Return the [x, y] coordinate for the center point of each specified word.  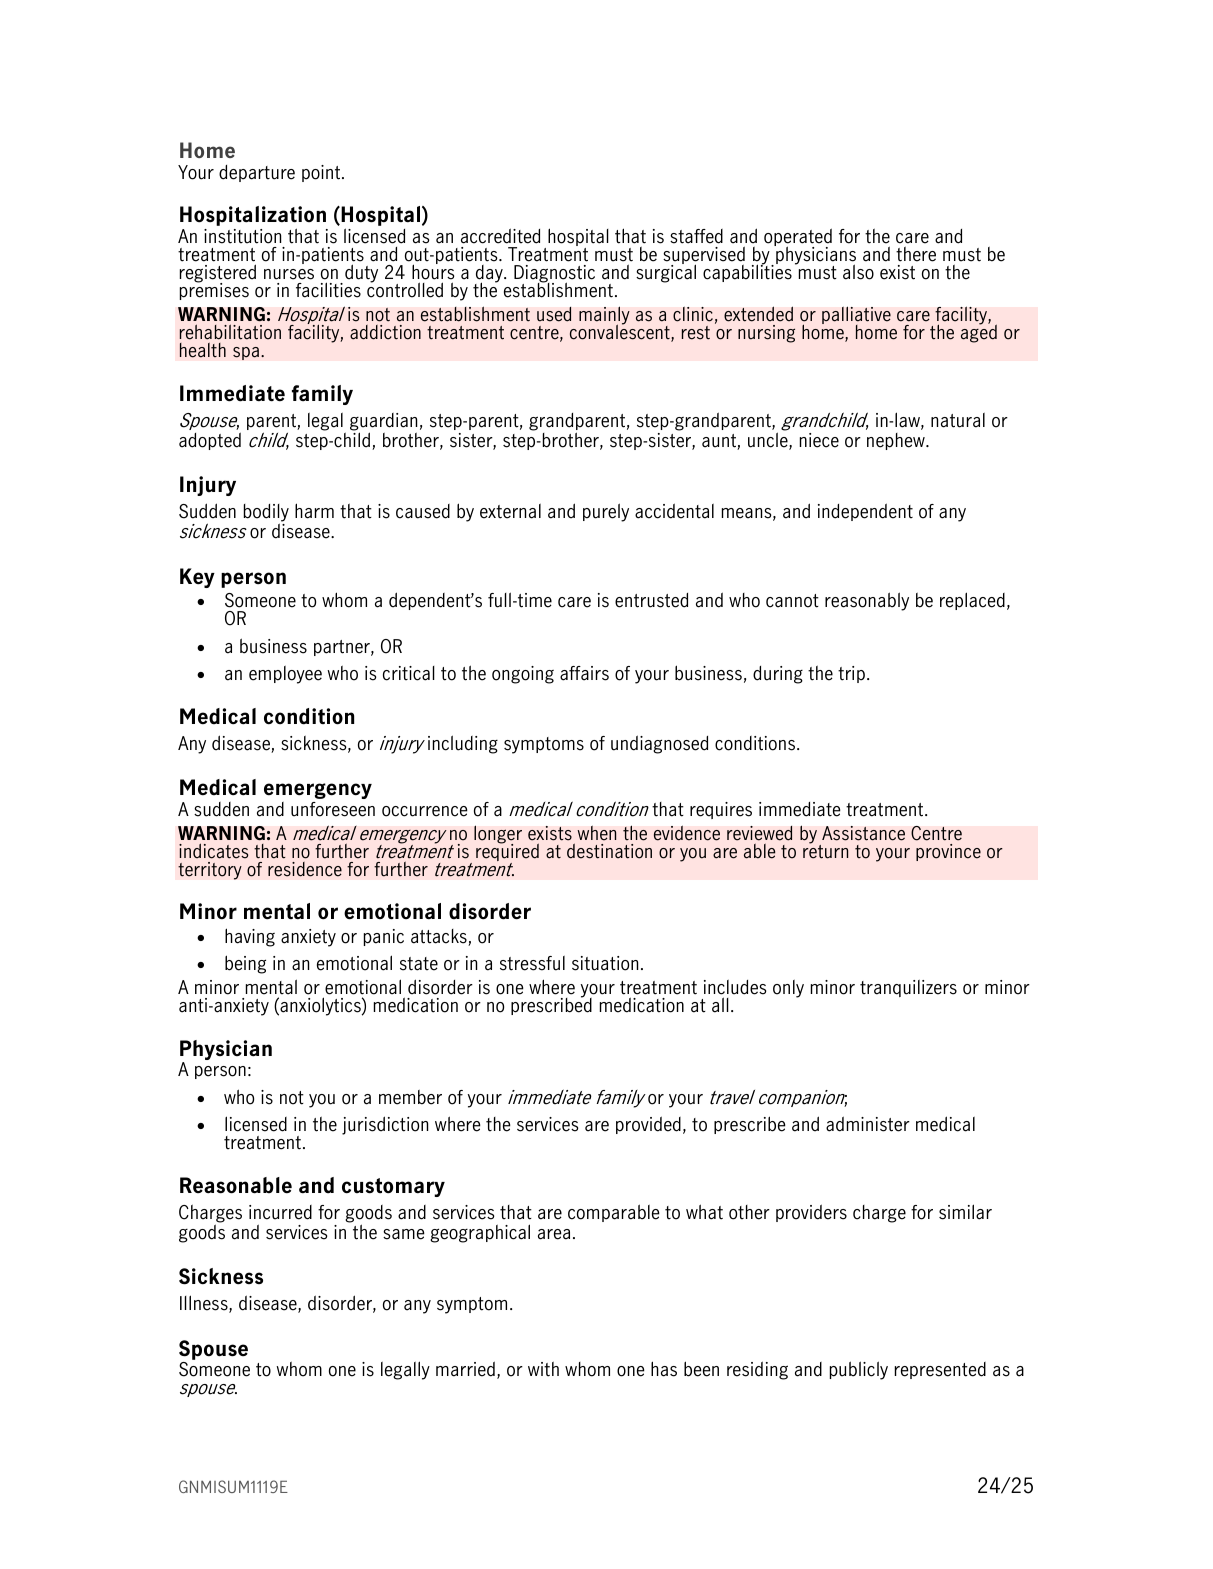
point [322, 173]
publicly [859, 1370]
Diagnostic [554, 275]
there [916, 254]
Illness [205, 1304]
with [543, 1369]
